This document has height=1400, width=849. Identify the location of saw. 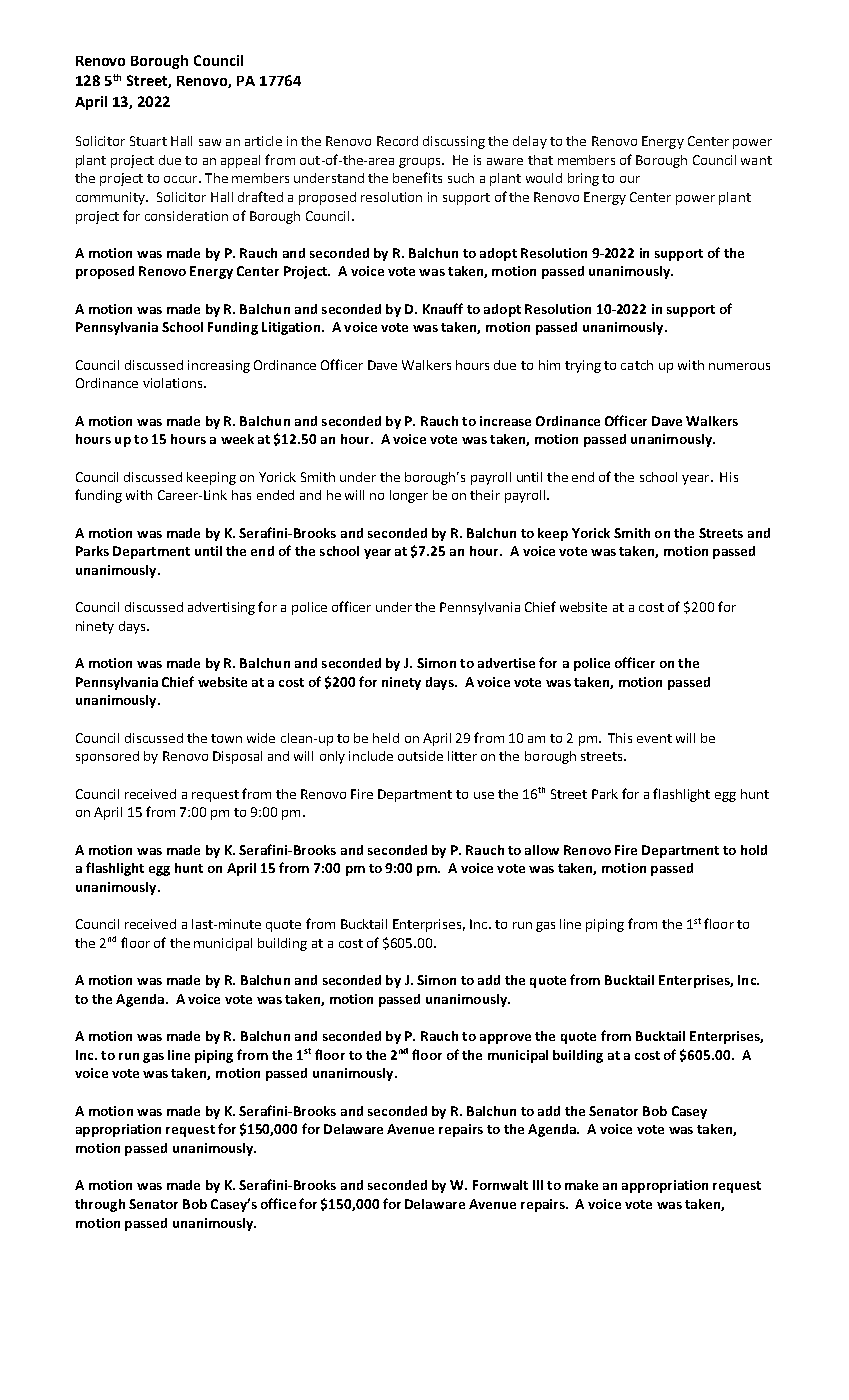
(210, 142).
